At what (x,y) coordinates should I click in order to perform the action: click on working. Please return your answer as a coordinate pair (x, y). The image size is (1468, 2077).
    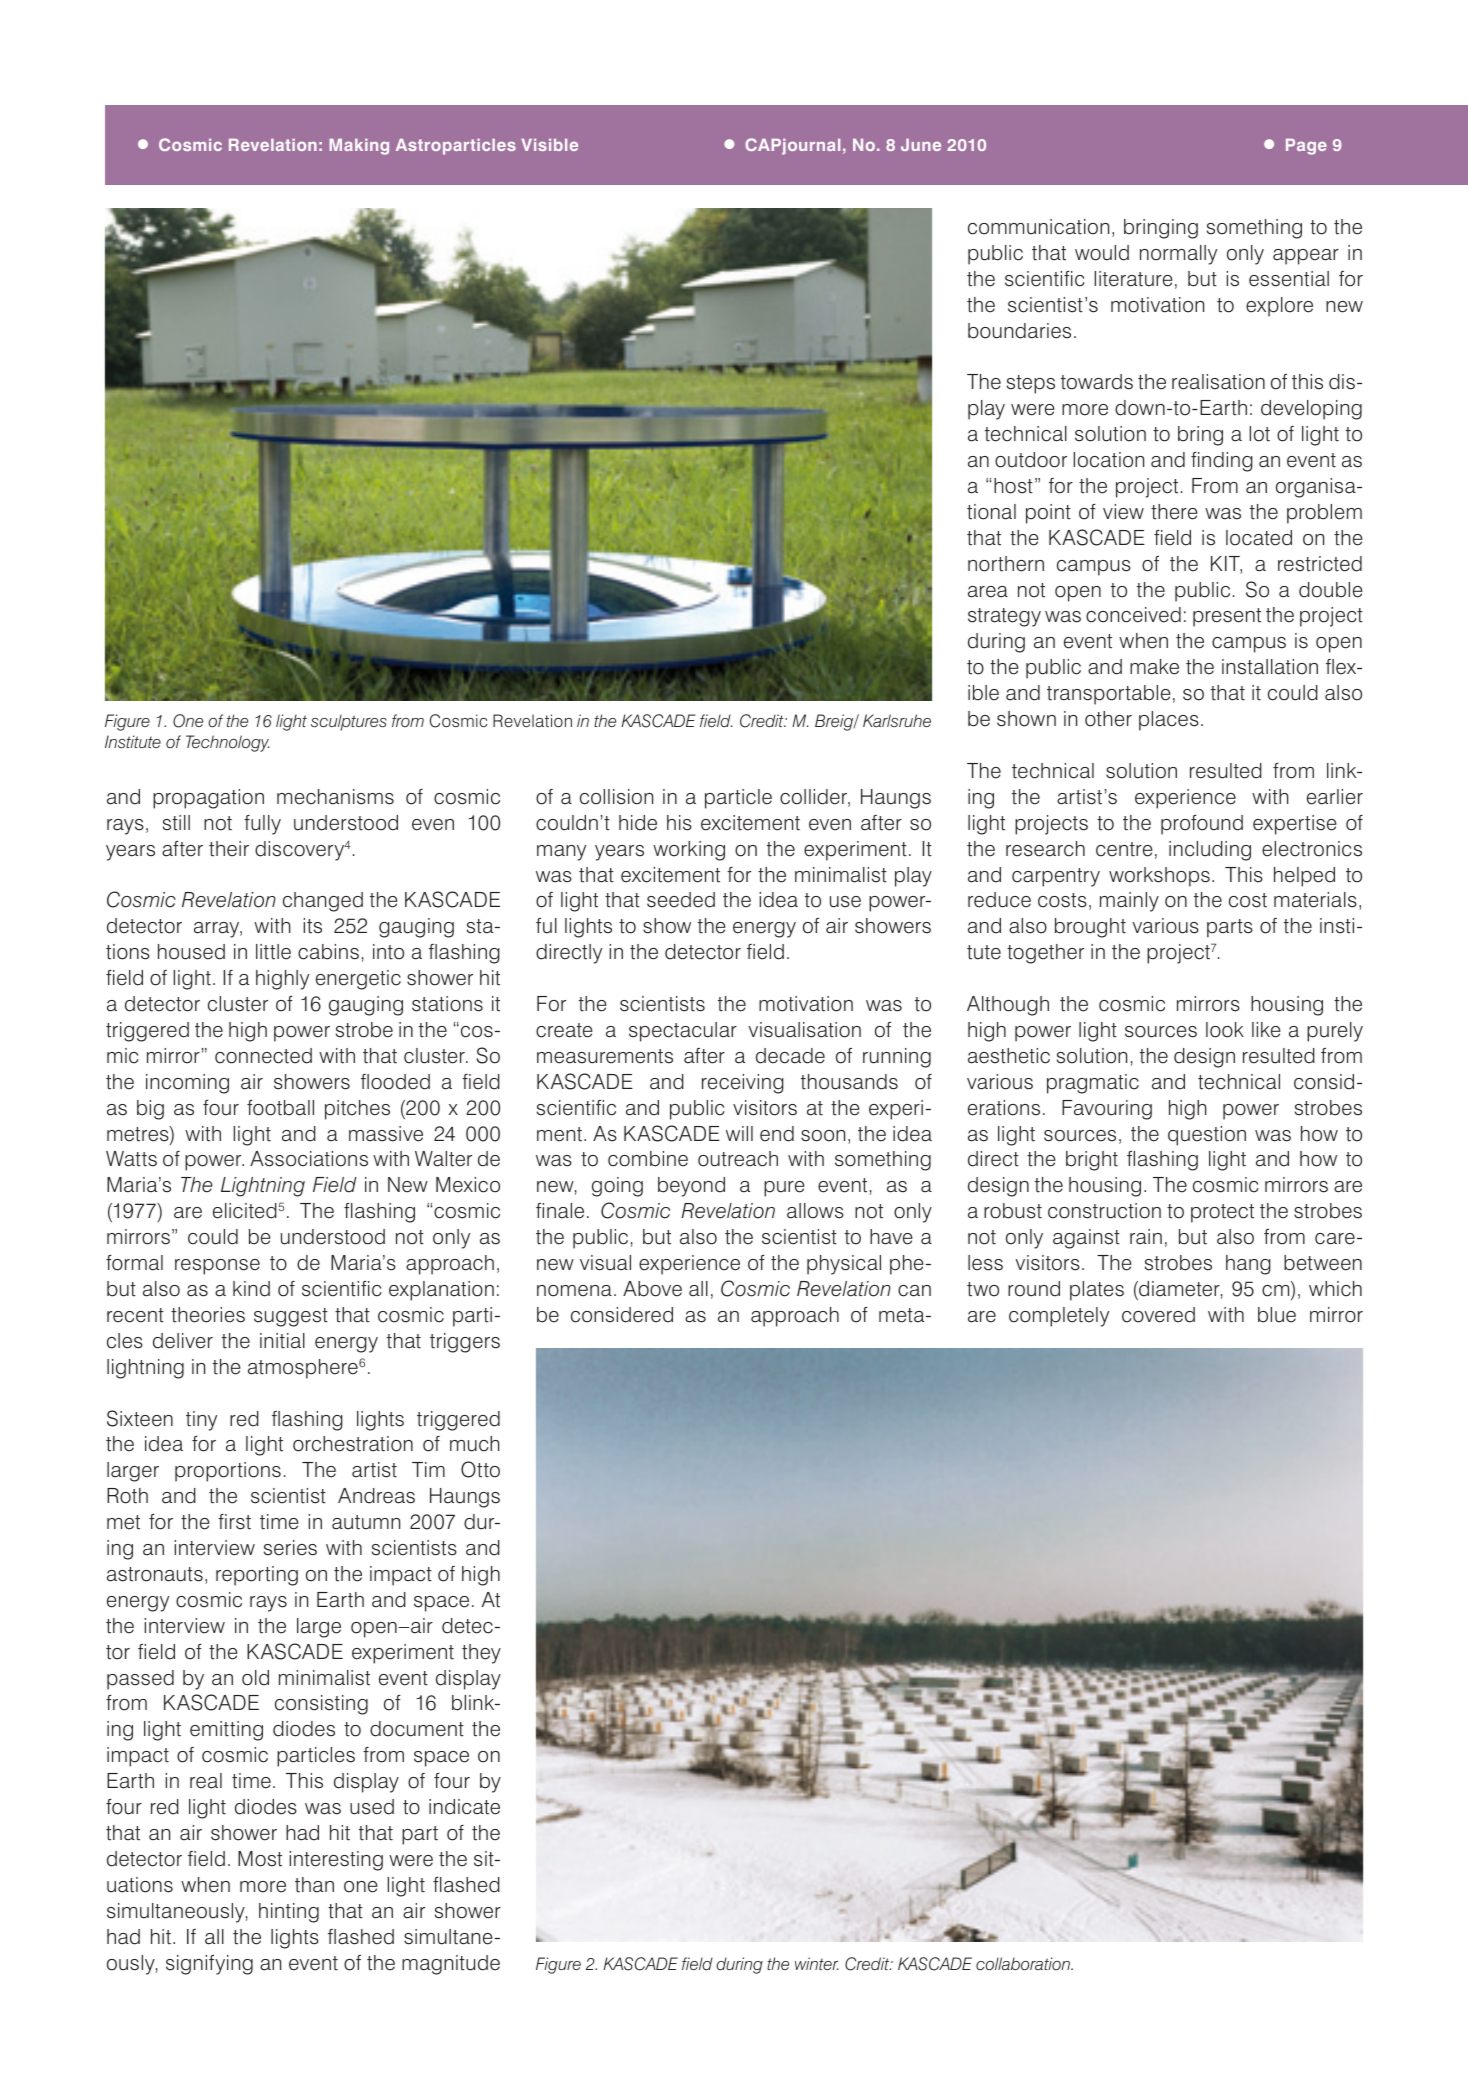
    Looking at the image, I should click on (689, 851).
